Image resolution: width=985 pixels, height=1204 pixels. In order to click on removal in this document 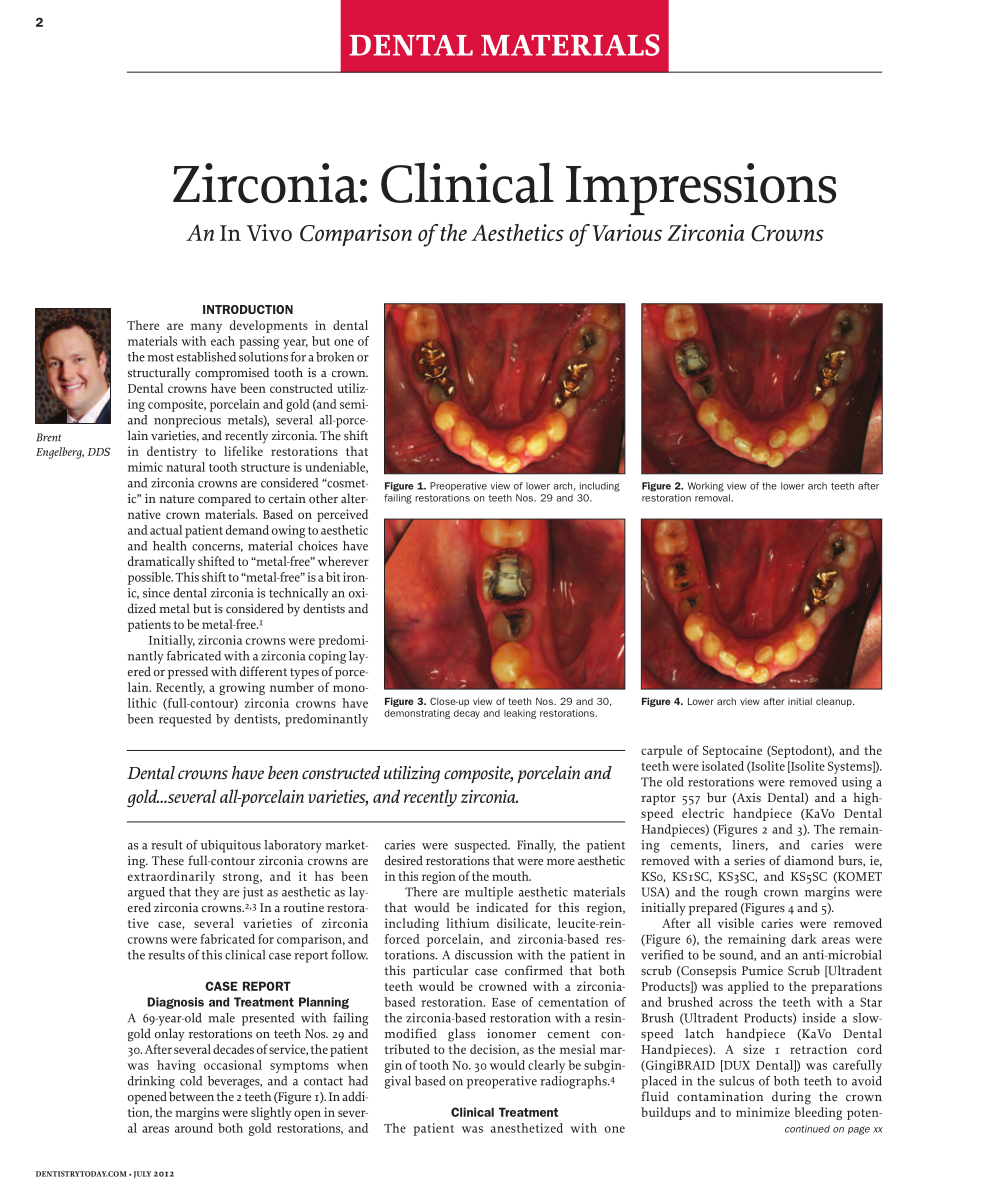, I will do `click(712, 498)`.
